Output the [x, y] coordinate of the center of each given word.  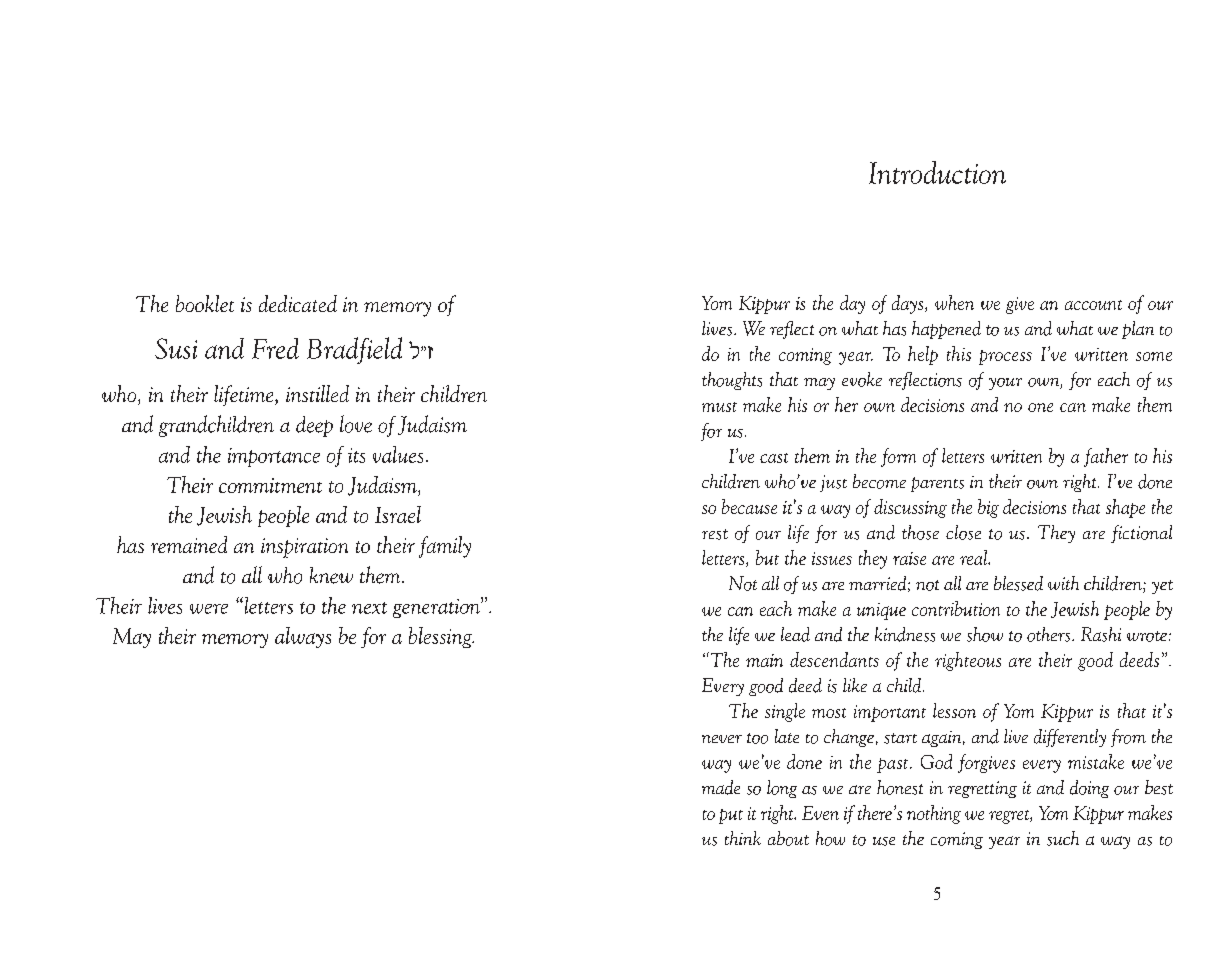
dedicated [298, 303]
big [988, 508]
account [1093, 305]
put [731, 816]
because [749, 506]
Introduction [937, 172]
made [721, 787]
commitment [270, 485]
